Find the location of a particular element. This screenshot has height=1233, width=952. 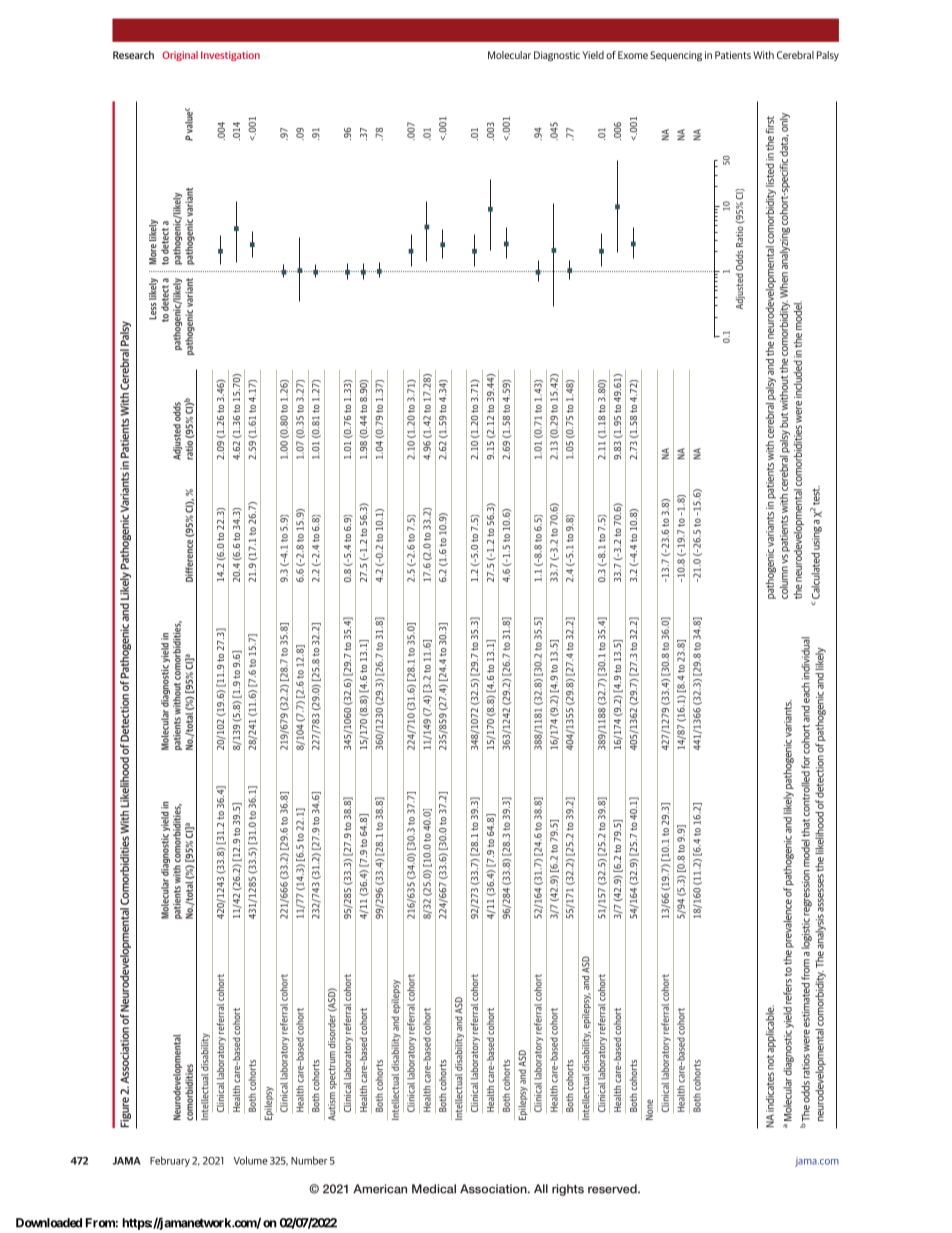

Exome is located at coordinates (633, 55).
